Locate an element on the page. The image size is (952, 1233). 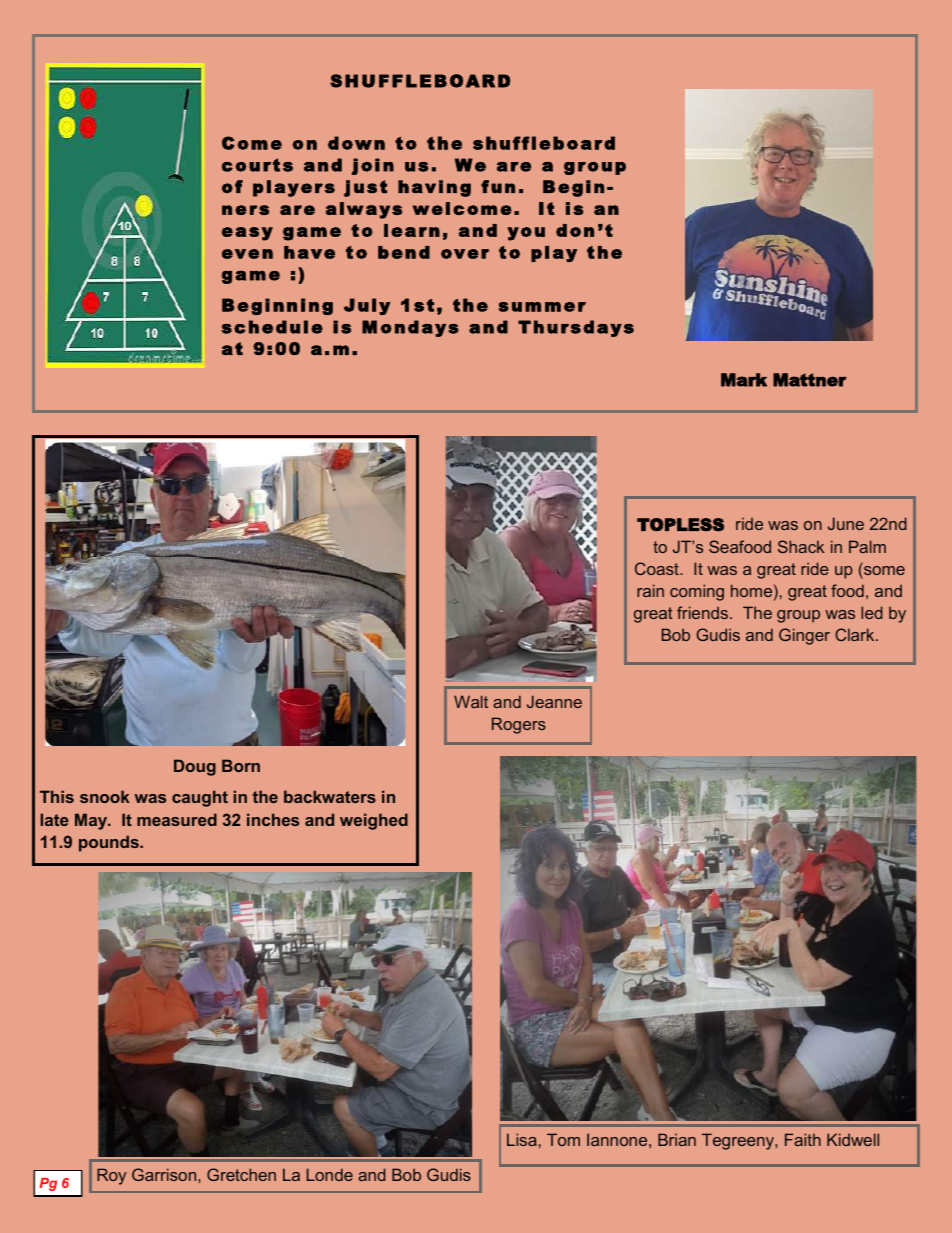
fun is located at coordinates (498, 186).
